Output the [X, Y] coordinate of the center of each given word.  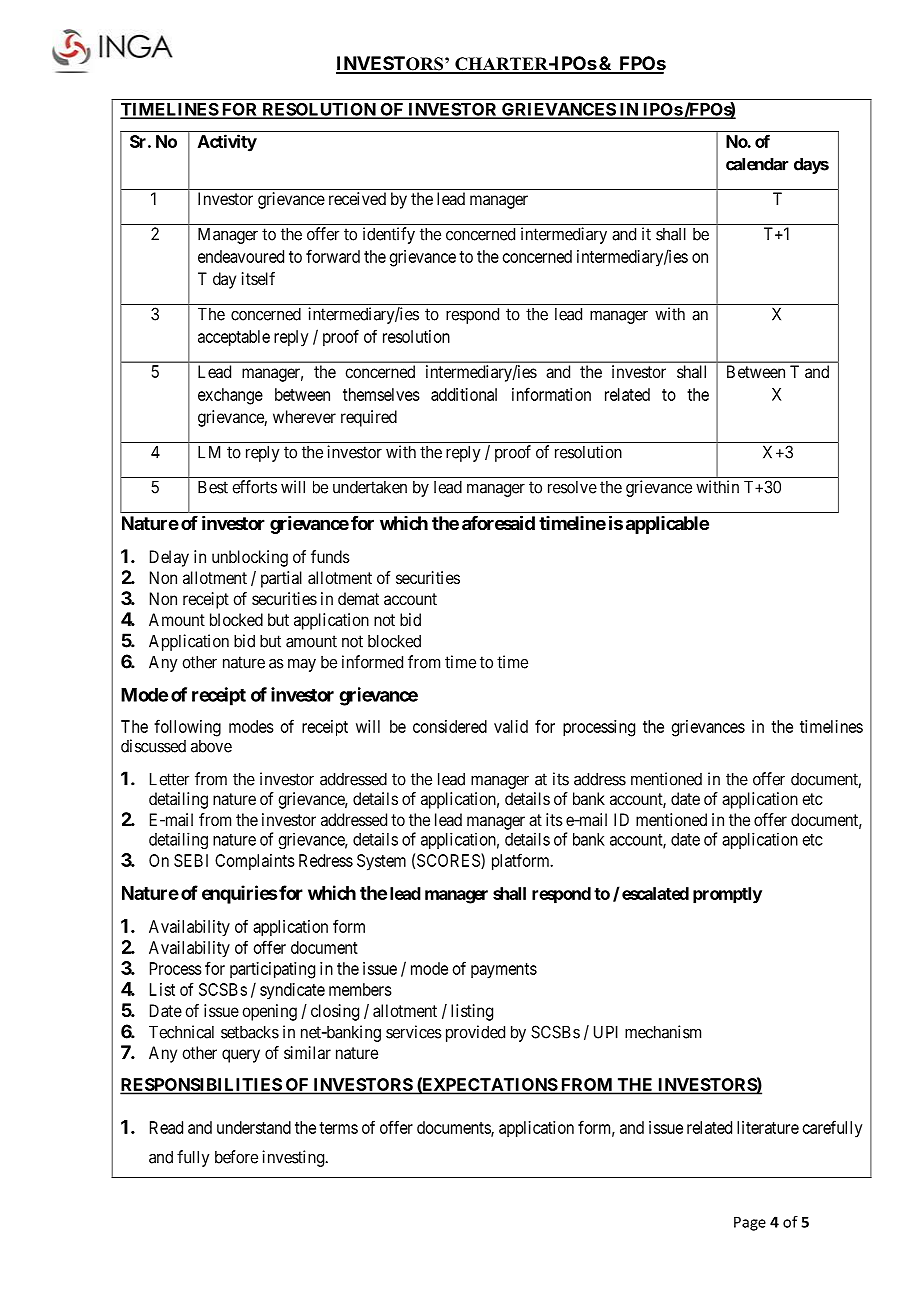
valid [511, 726]
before [236, 1157]
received [357, 198]
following [187, 728]
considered [450, 726]
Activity [227, 143]
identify [389, 235]
